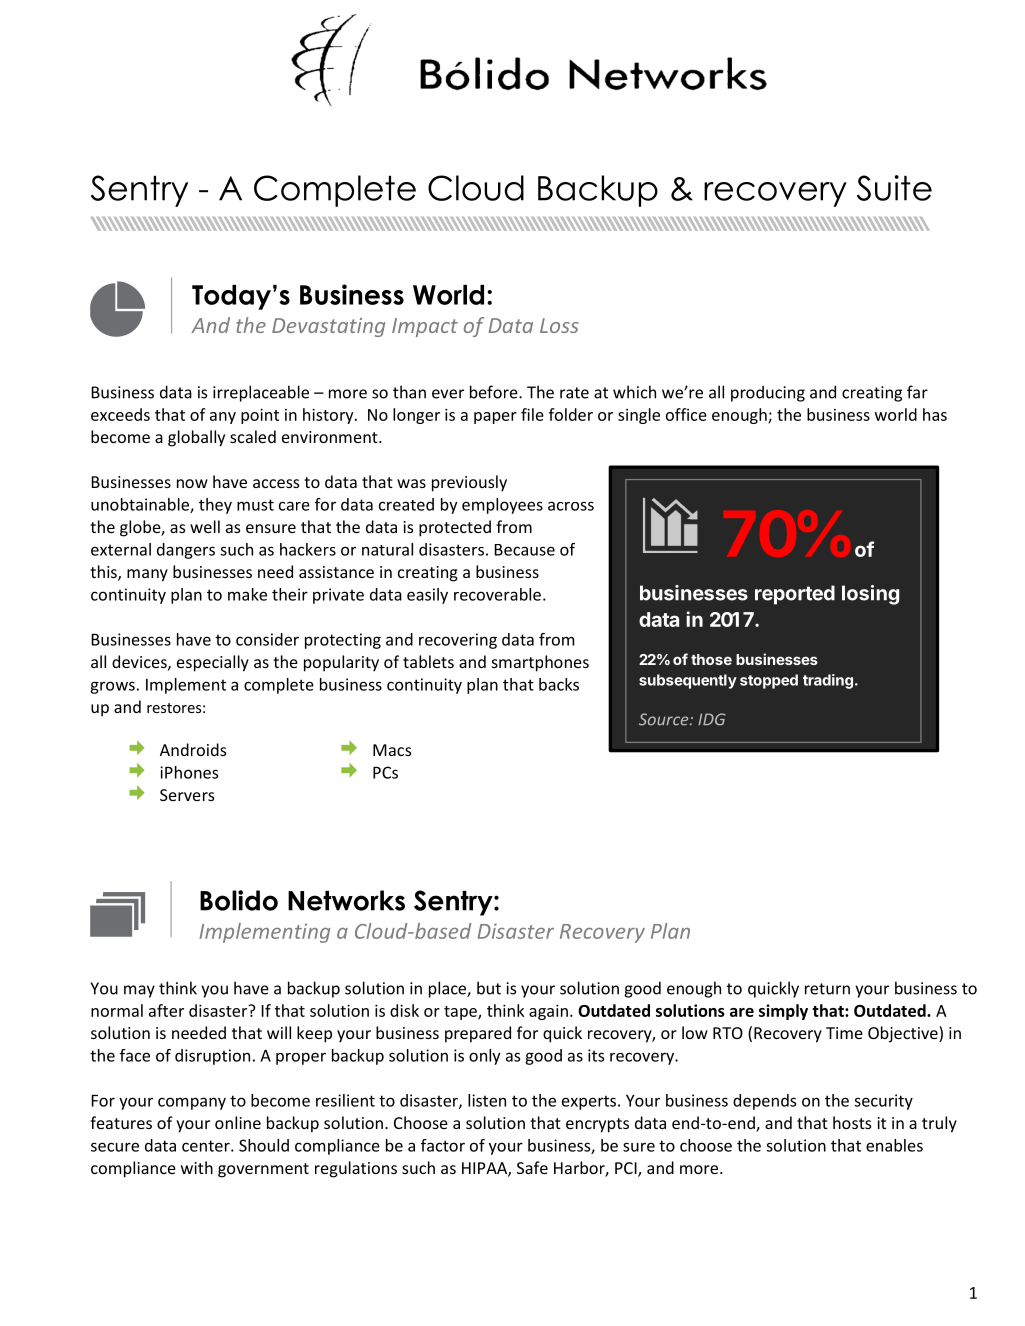 The width and height of the page is (1025, 1326). Describe the element at coordinates (935, 414) in the page. I see `has` at that location.
